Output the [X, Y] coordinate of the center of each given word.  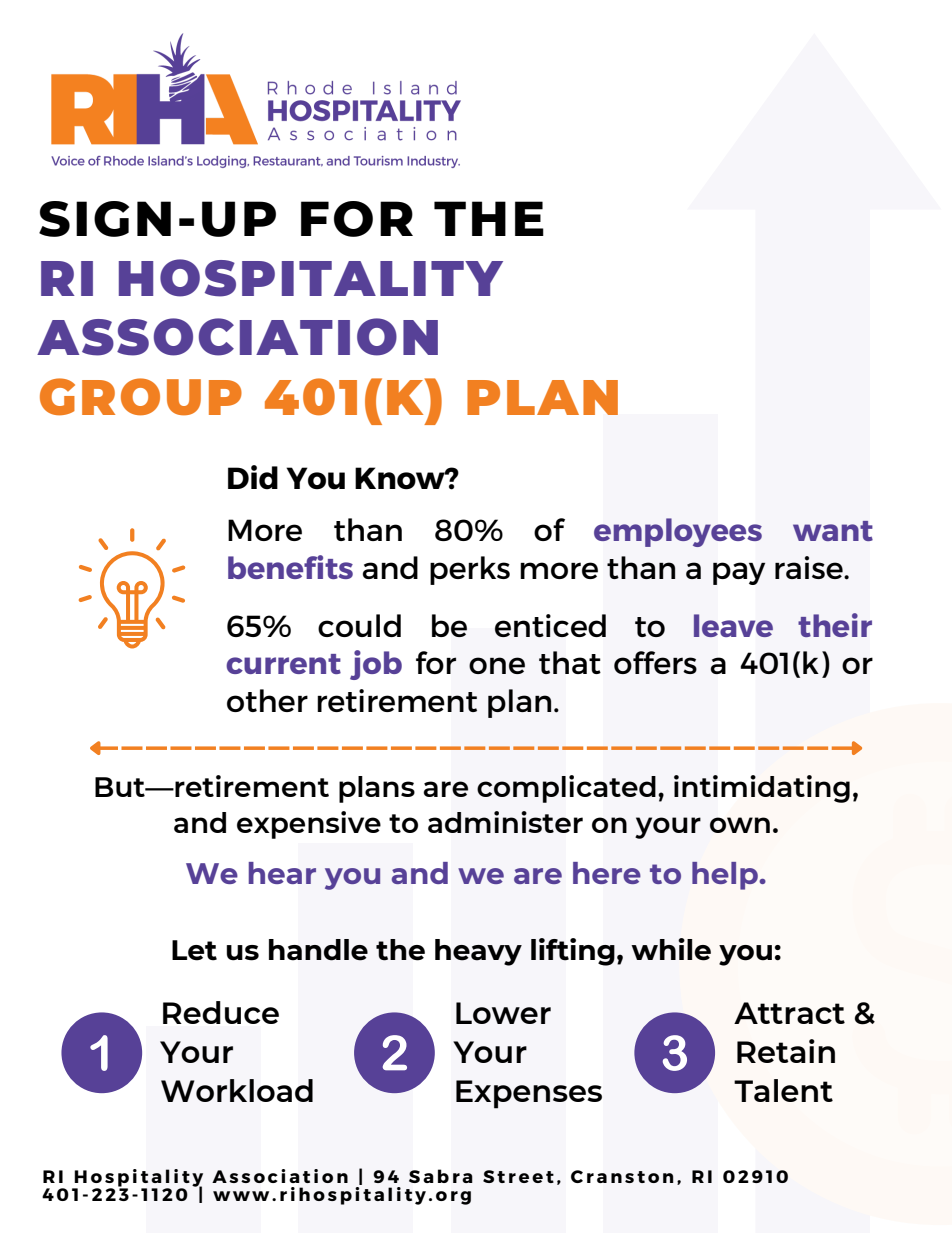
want [833, 531]
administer [505, 822]
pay [739, 573]
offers [655, 662]
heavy [478, 952]
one [497, 665]
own [740, 825]
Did [253, 477]
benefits [290, 567]
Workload [237, 1090]
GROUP [141, 397]
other [267, 700]
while [671, 949]
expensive [309, 825]
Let [194, 950]
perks [470, 570]
